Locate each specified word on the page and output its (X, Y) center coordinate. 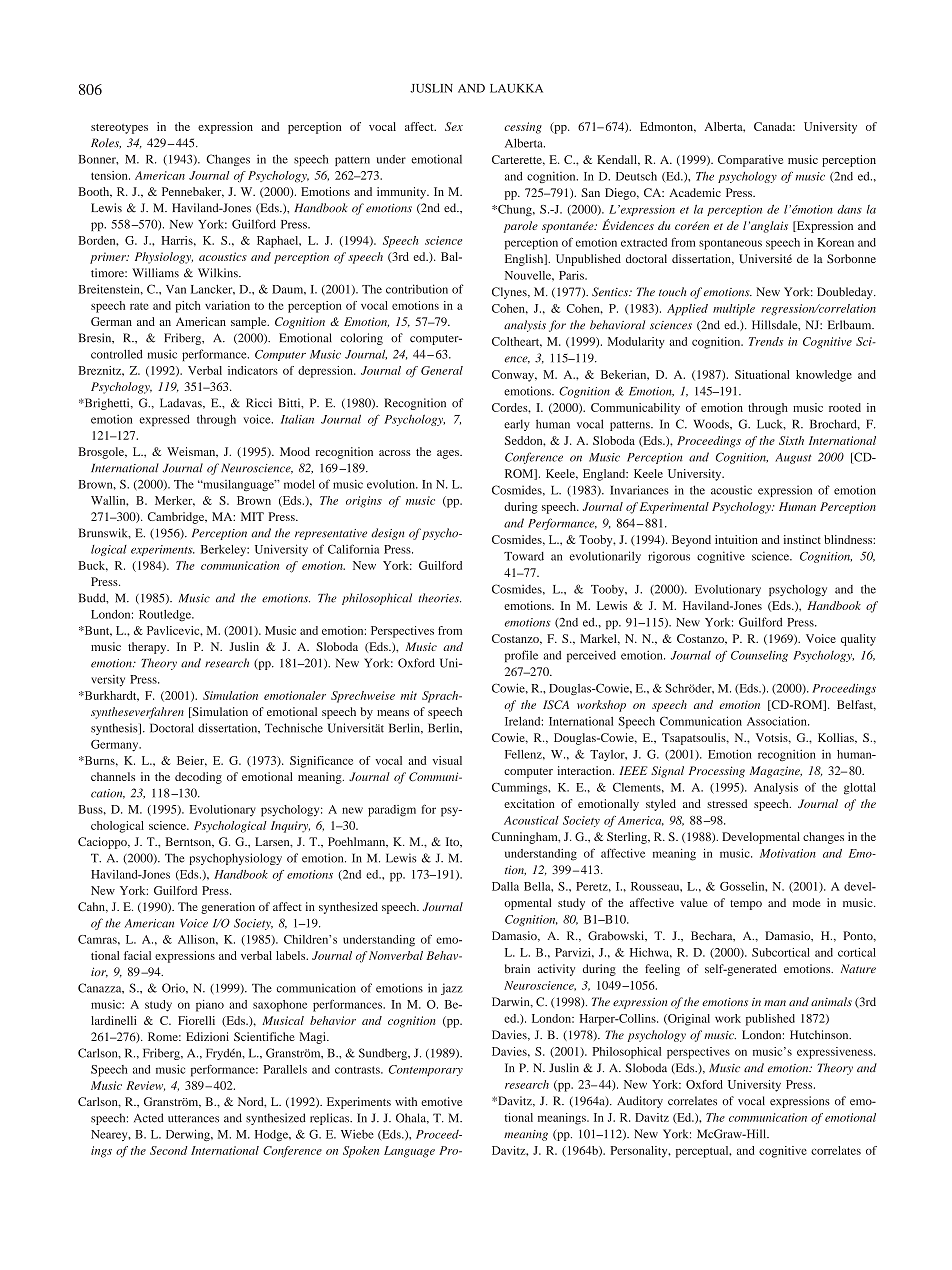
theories (439, 598)
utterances (193, 1119)
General (442, 370)
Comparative (750, 161)
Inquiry (290, 827)
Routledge (166, 616)
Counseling (759, 656)
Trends (766, 341)
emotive (441, 1101)
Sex (454, 126)
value (694, 902)
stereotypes (119, 129)
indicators (253, 370)
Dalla (505, 886)
